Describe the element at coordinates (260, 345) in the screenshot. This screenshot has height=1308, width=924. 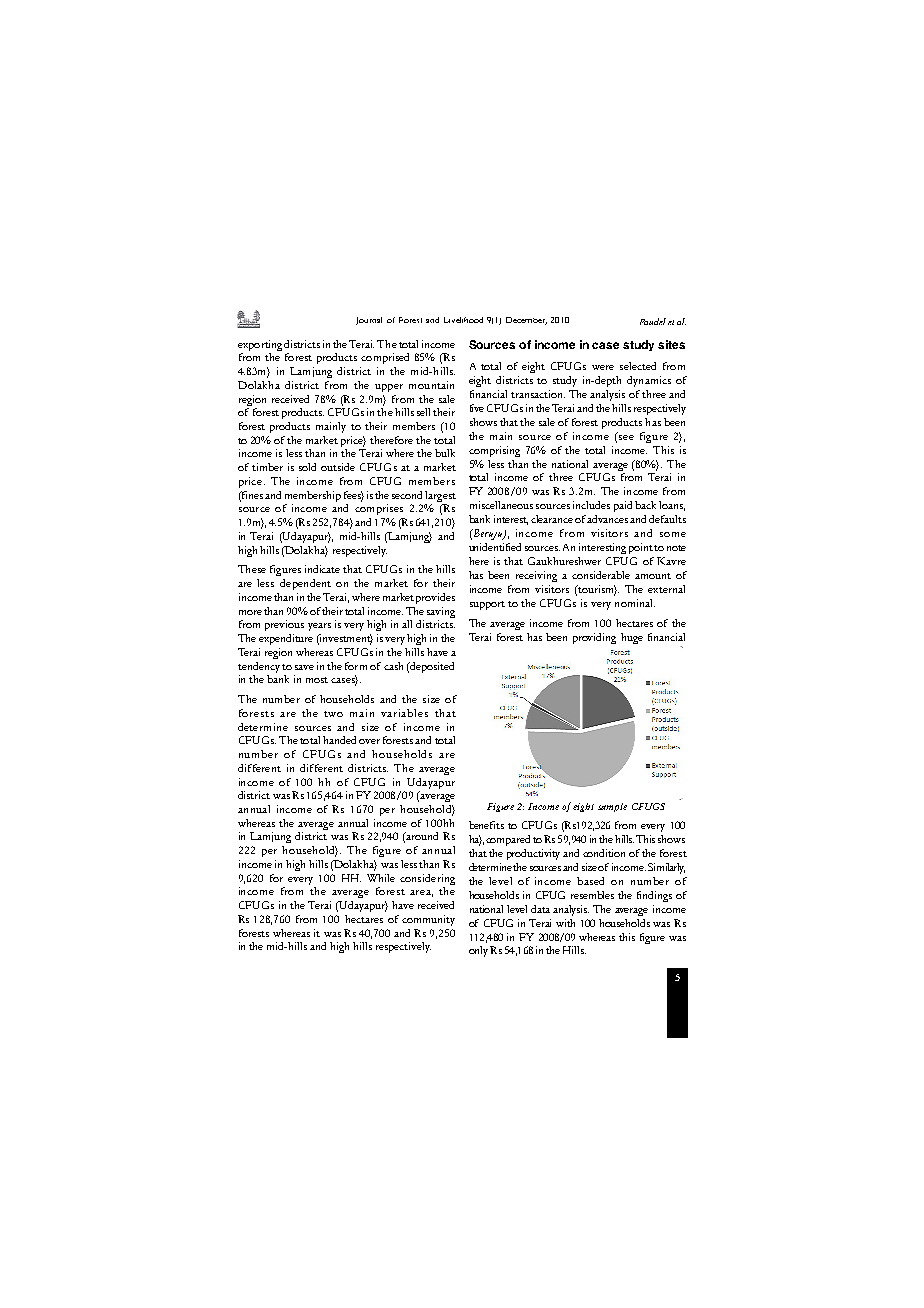
I see `exporting` at that location.
